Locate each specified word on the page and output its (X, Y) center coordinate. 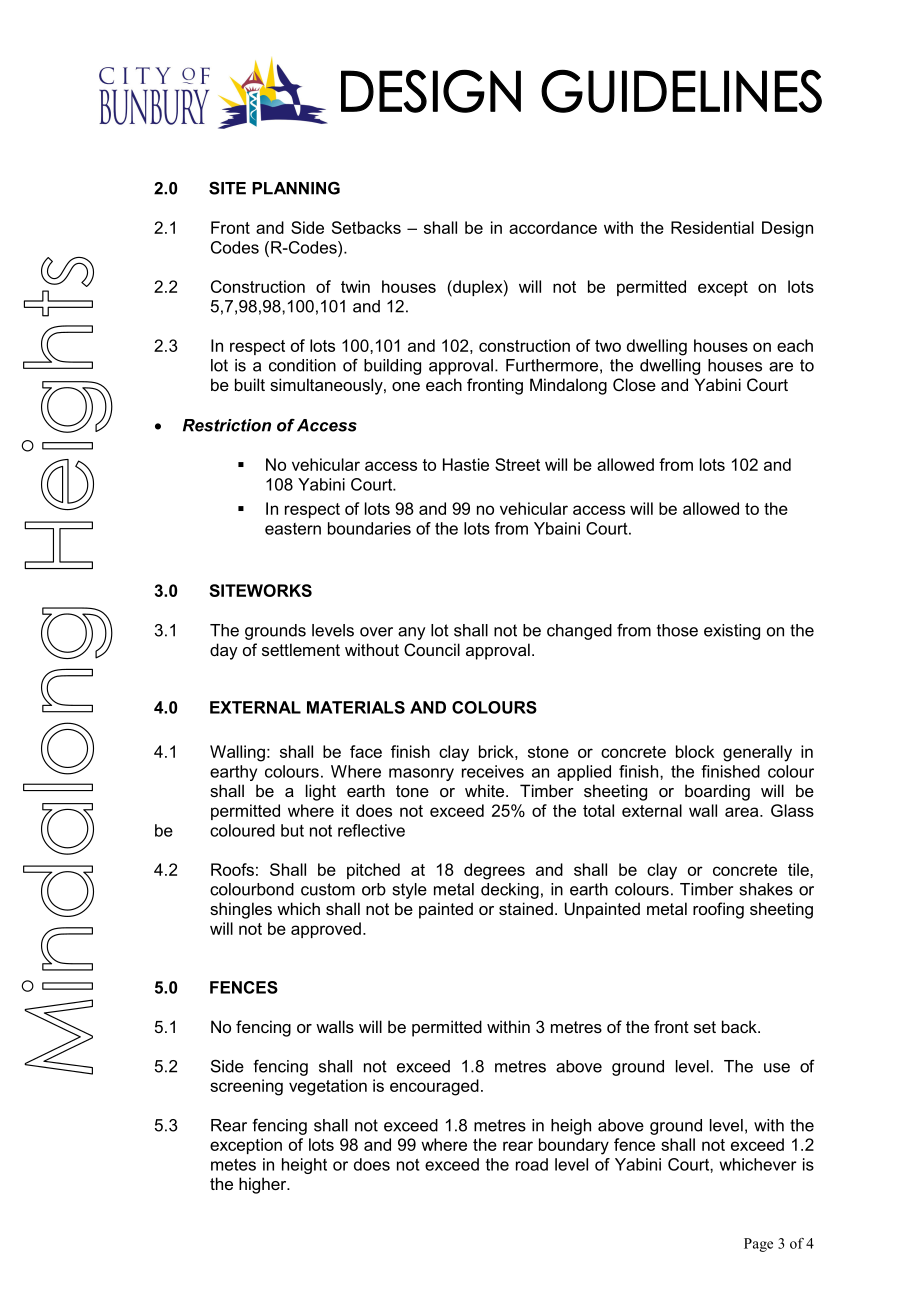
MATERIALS (356, 707)
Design (787, 229)
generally (757, 753)
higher (264, 1185)
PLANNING (296, 188)
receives (493, 771)
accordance (553, 227)
